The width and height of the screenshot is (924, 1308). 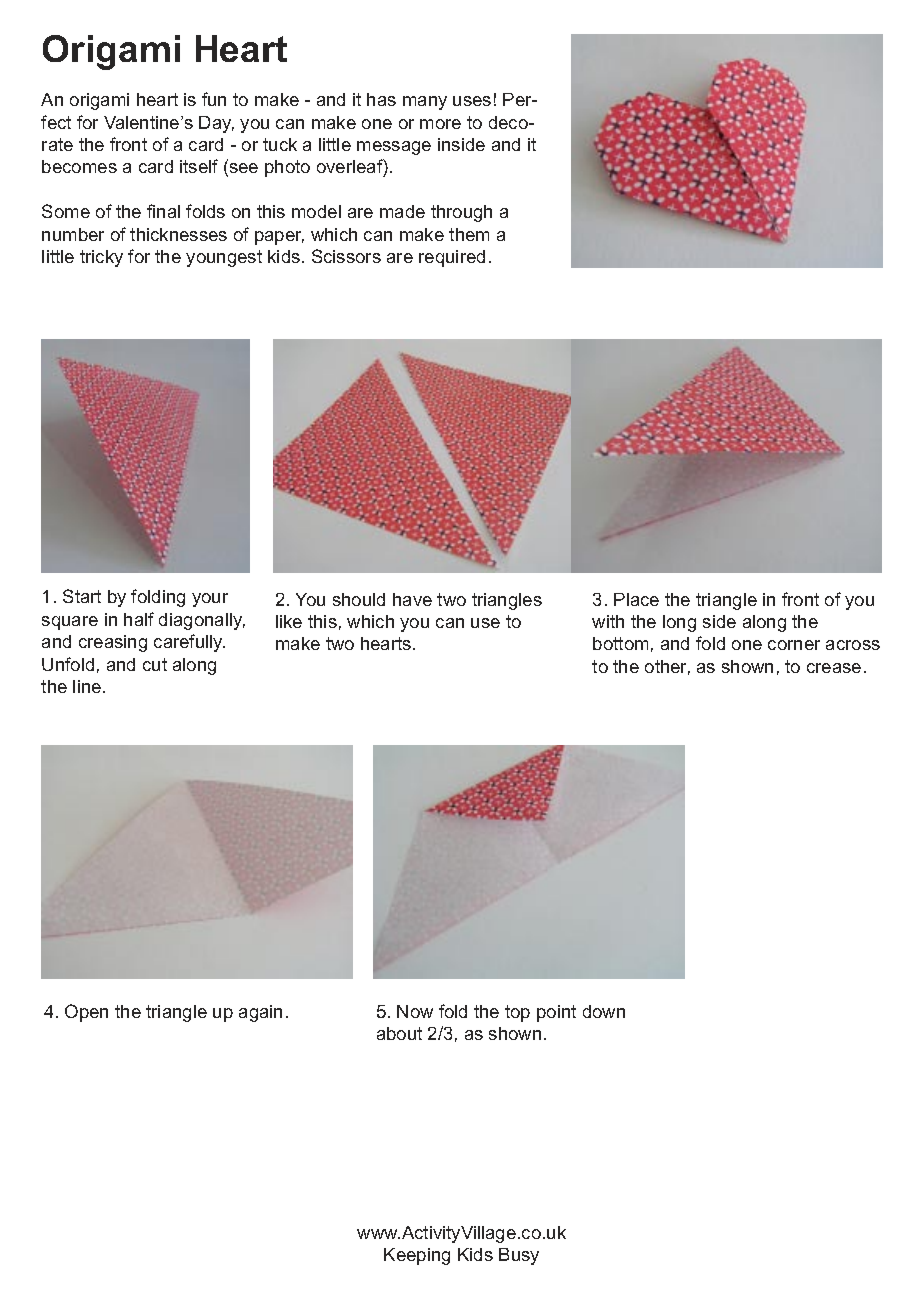 I want to click on Keeping, so click(x=417, y=1256).
